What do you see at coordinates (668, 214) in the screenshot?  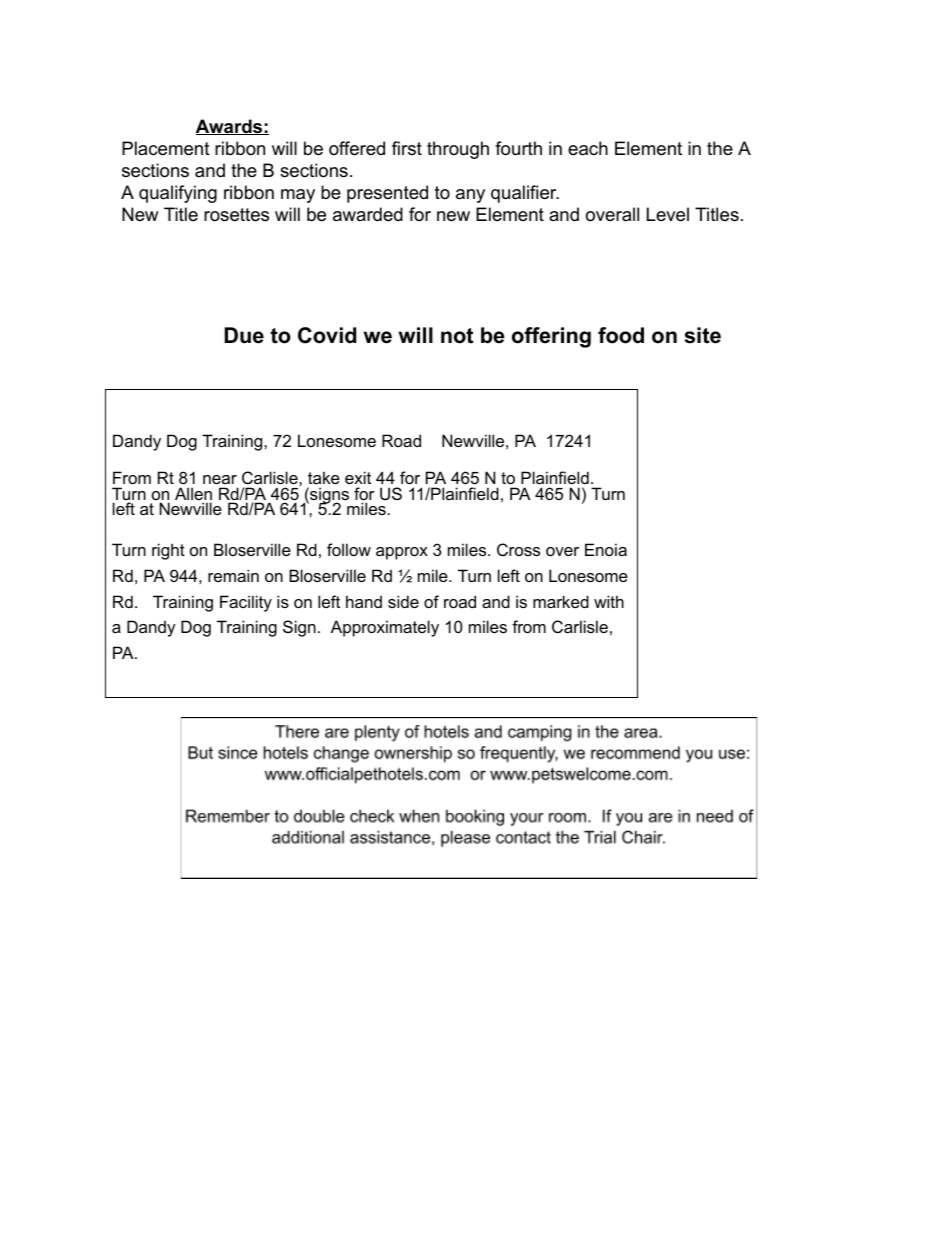 I see `Level` at bounding box center [668, 214].
